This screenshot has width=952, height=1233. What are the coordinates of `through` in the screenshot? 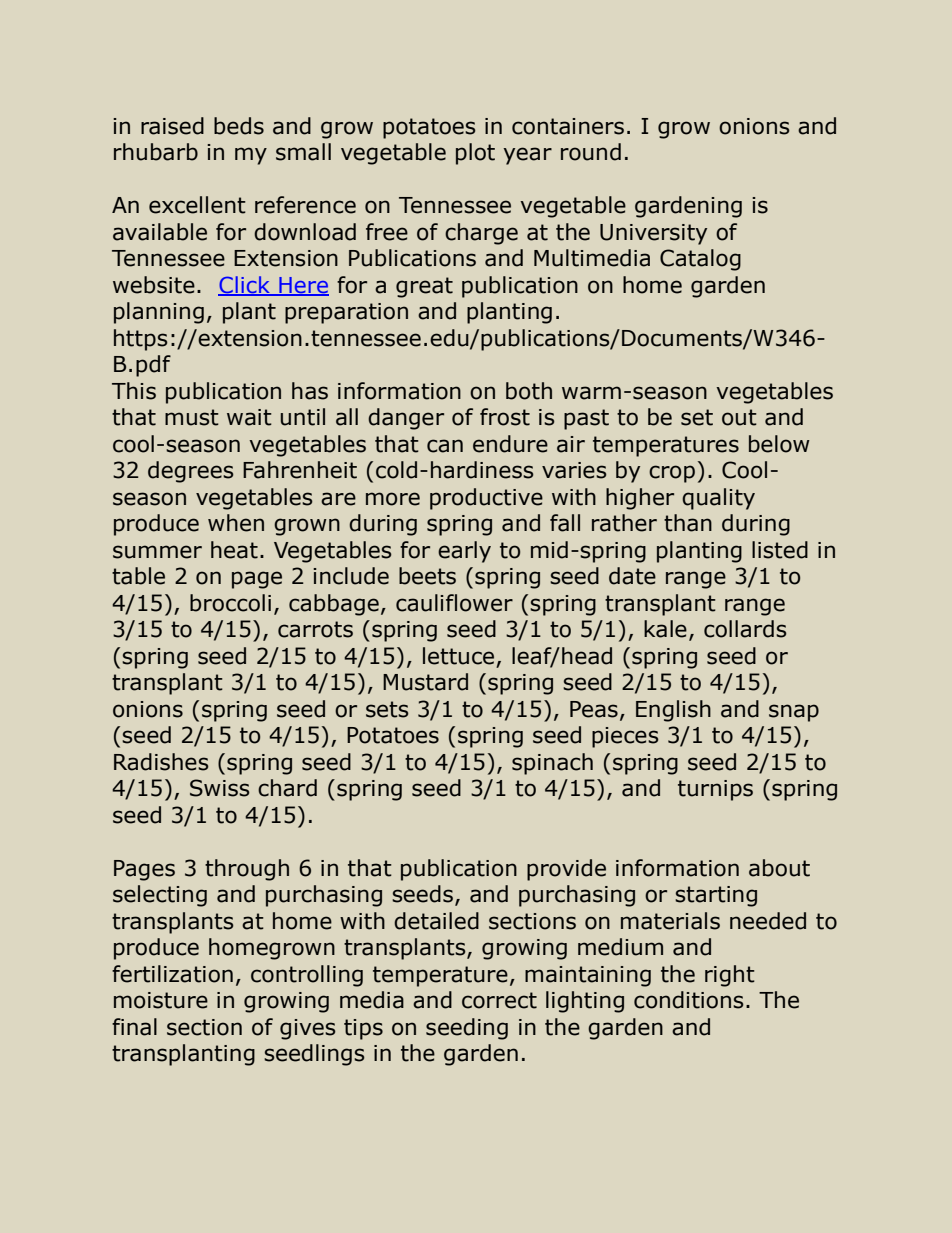 It's located at (247, 870).
